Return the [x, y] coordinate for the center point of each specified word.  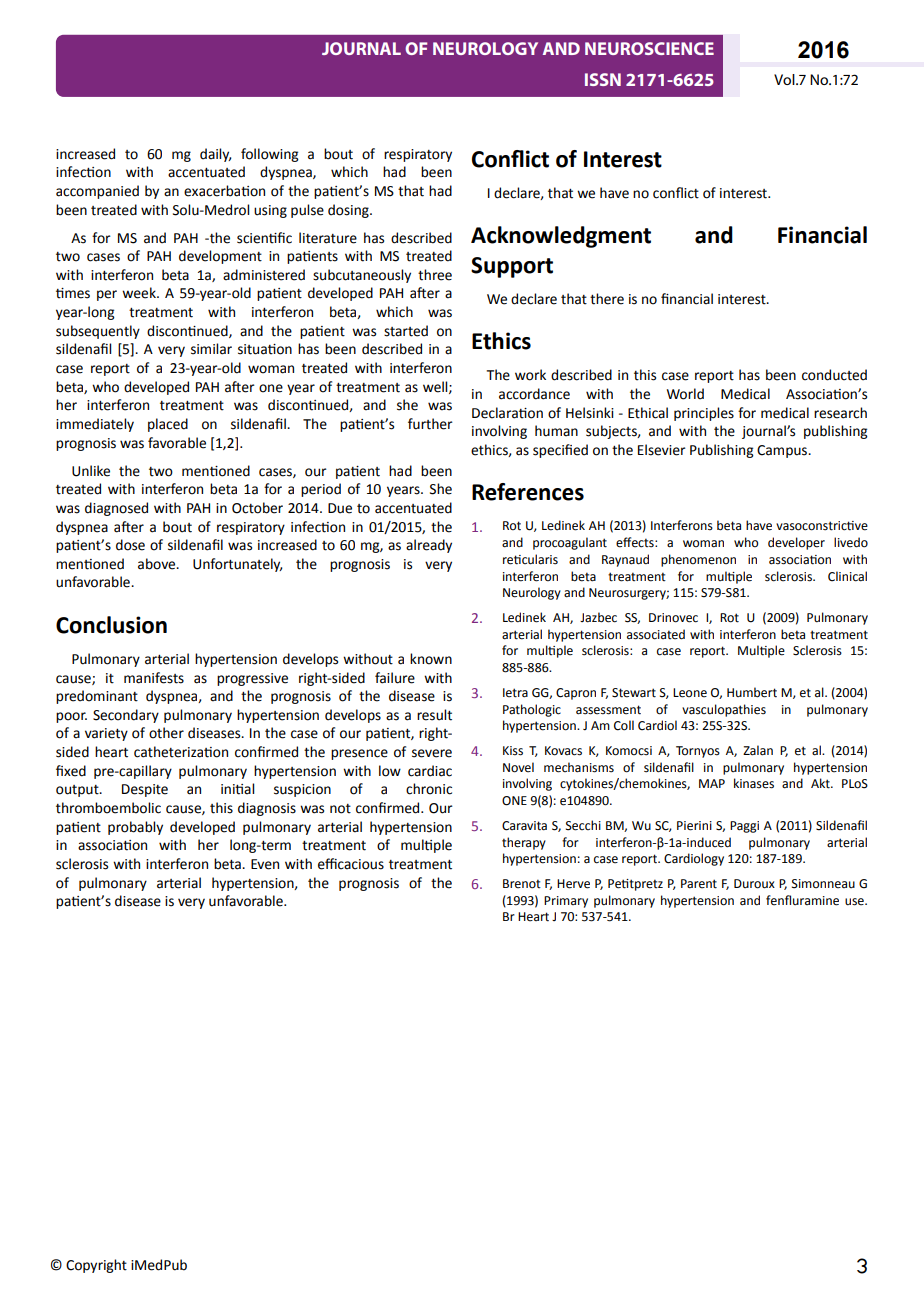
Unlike [91, 471]
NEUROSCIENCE [649, 48]
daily [215, 155]
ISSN [603, 79]
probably [135, 828]
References [528, 492]
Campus [783, 451]
